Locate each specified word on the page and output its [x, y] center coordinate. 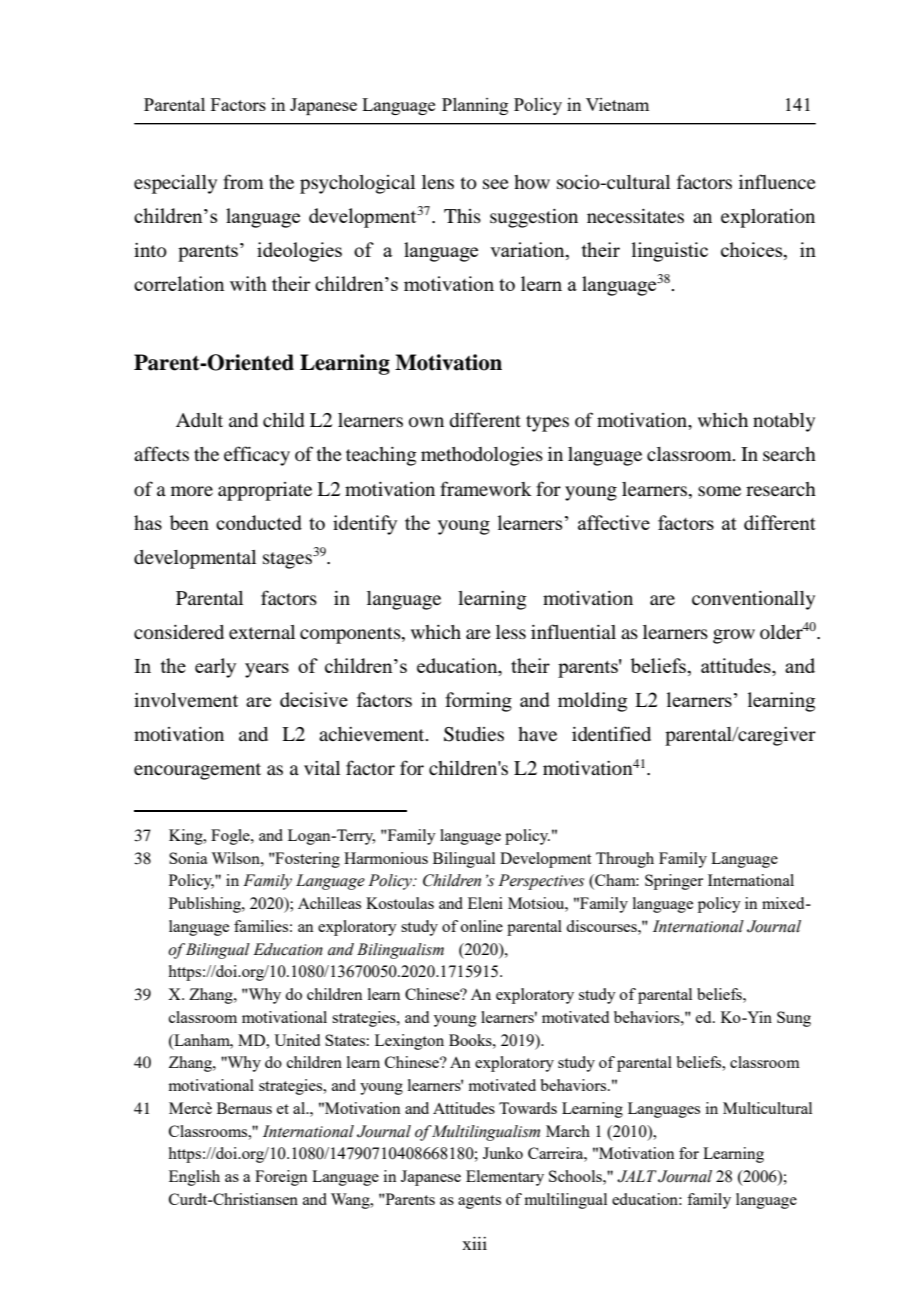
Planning [475, 106]
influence [777, 181]
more [192, 491]
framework [486, 489]
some [719, 491]
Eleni [485, 903]
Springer [674, 882]
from [243, 181]
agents [479, 1202]
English [194, 1178]
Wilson [236, 858]
